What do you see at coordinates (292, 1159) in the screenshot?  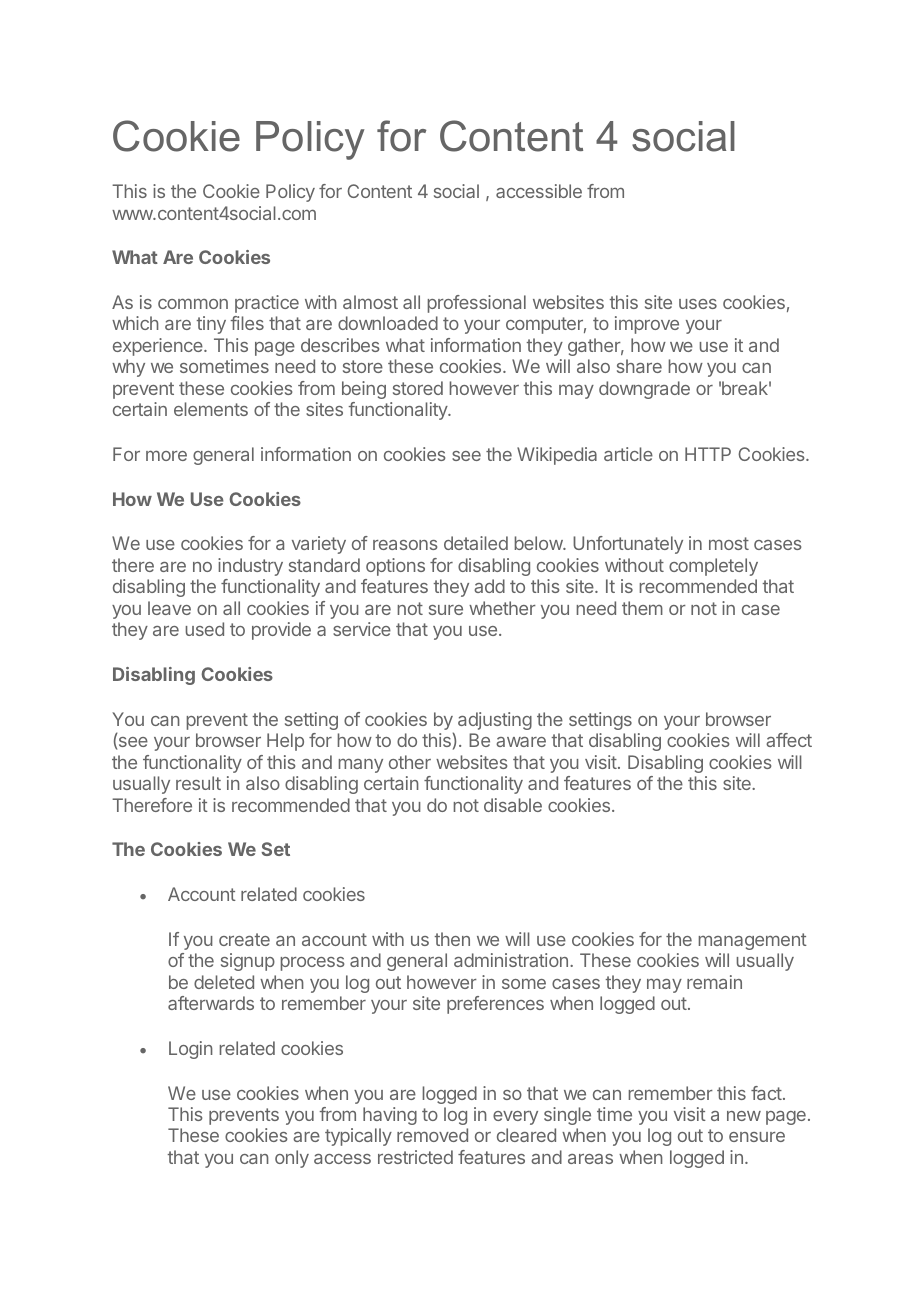 I see `only` at bounding box center [292, 1159].
